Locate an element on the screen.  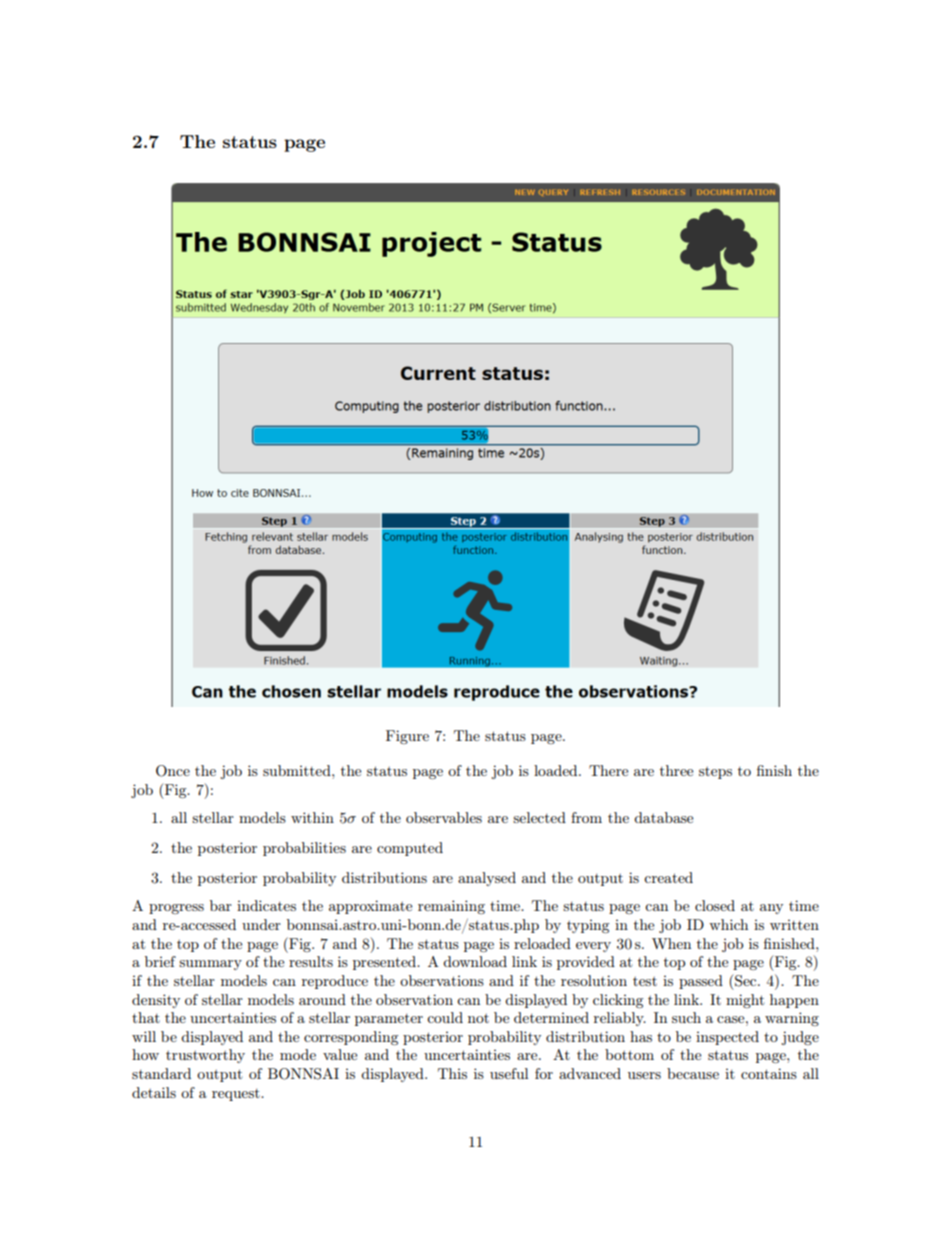
Figure is located at coordinates (407, 737).
